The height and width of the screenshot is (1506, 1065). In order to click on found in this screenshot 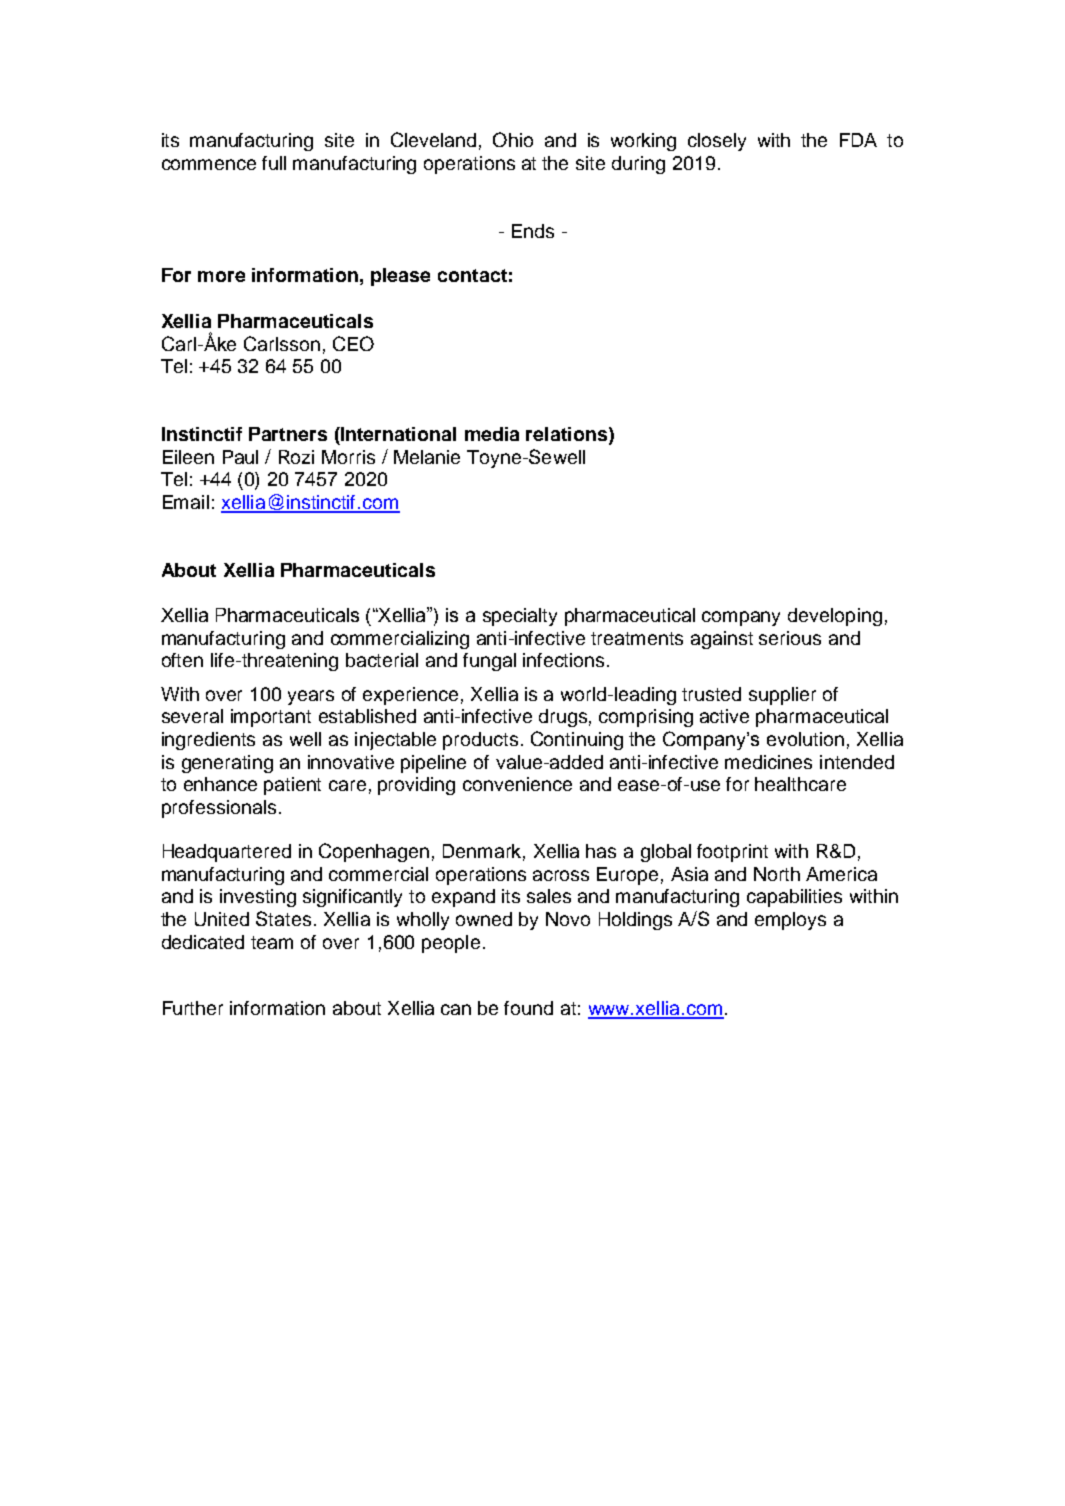, I will do `click(528, 1008)`.
